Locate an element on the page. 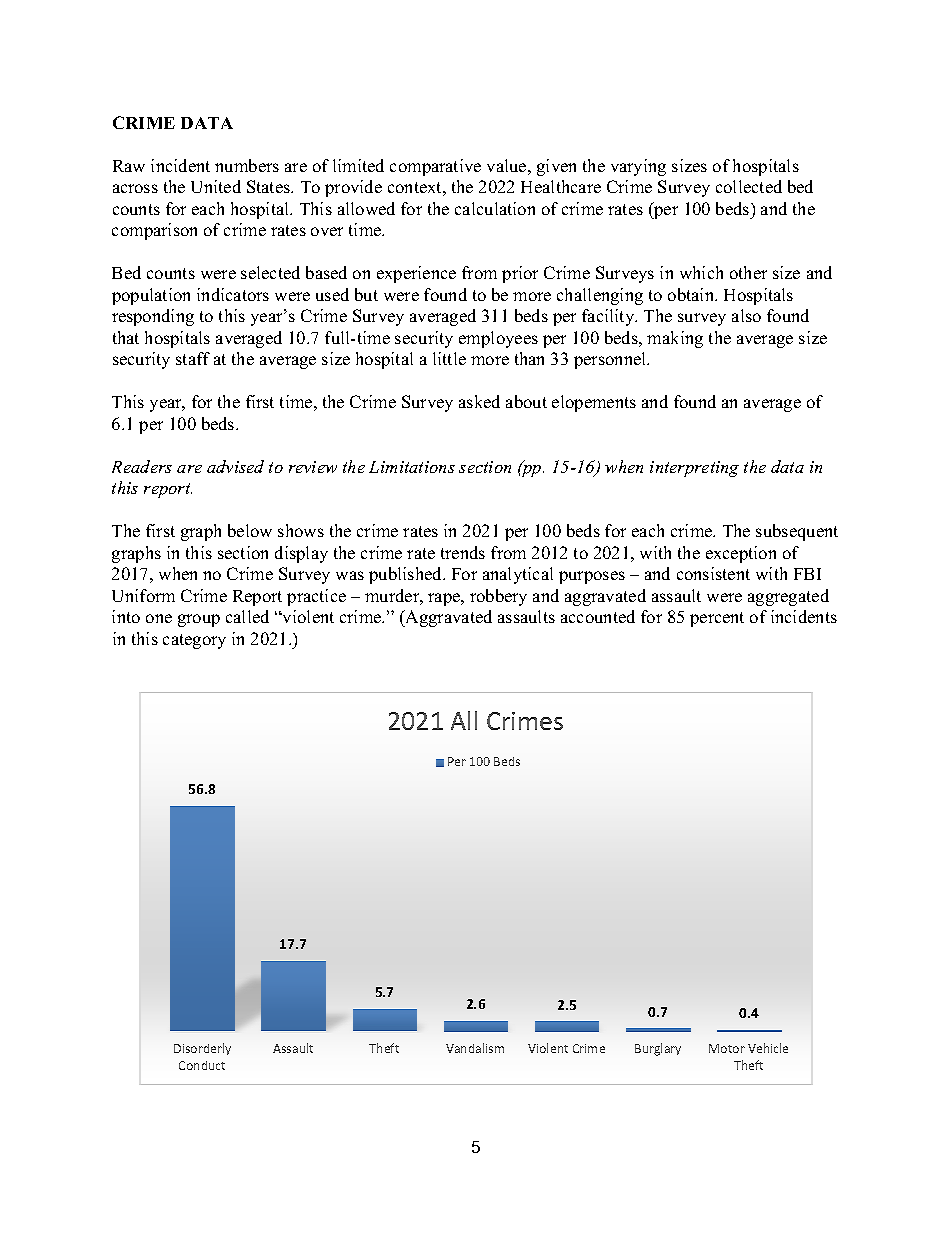 The width and height of the document is (952, 1233). group is located at coordinates (199, 620).
